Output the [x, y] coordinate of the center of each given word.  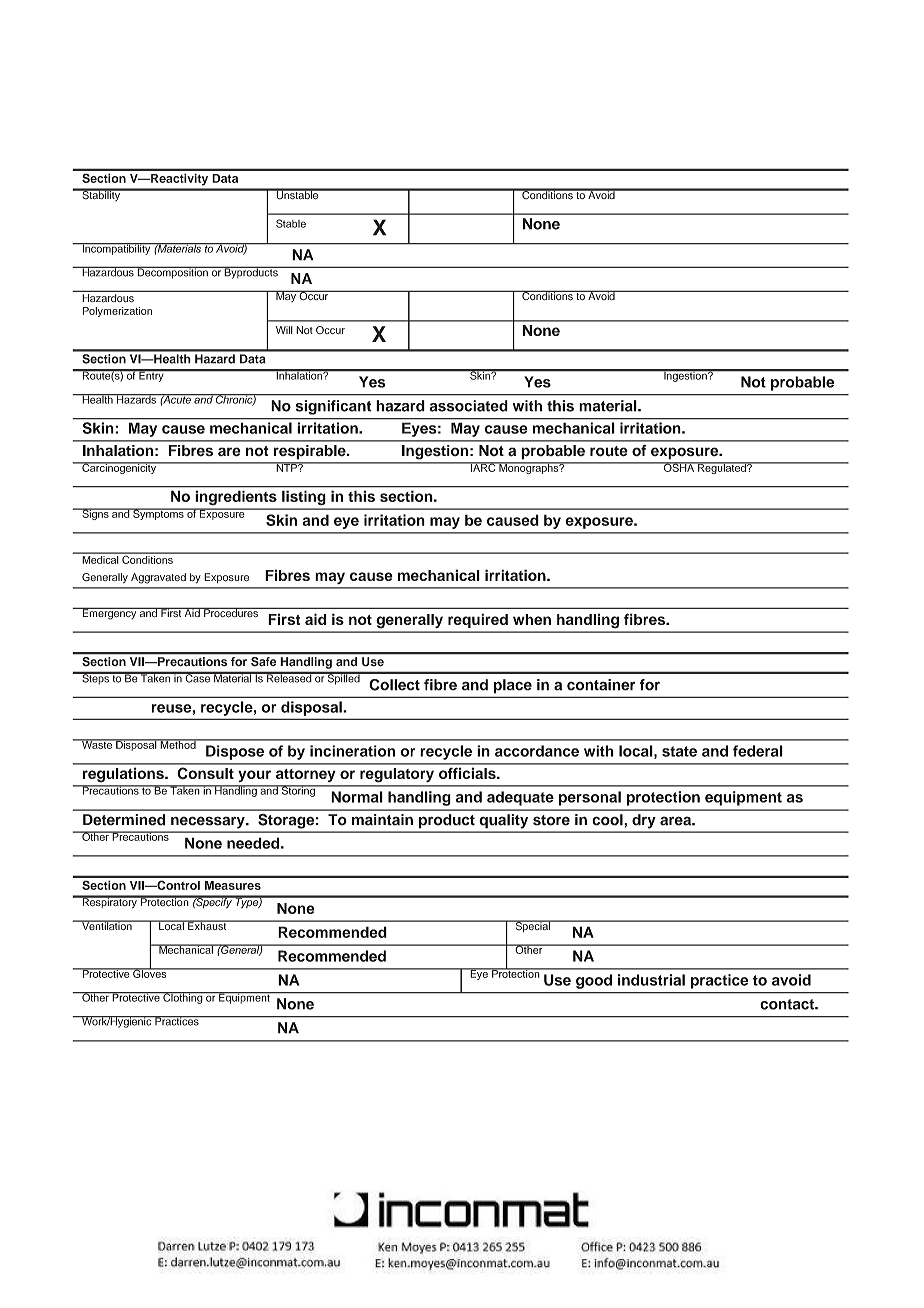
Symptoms [158, 514]
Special [532, 926]
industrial [651, 980]
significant [333, 407]
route [609, 451]
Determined [124, 820]
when [532, 619]
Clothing [183, 998]
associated [469, 406]
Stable [291, 223]
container [601, 685]
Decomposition [173, 272]
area [676, 821]
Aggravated [158, 578]
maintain [382, 820]
